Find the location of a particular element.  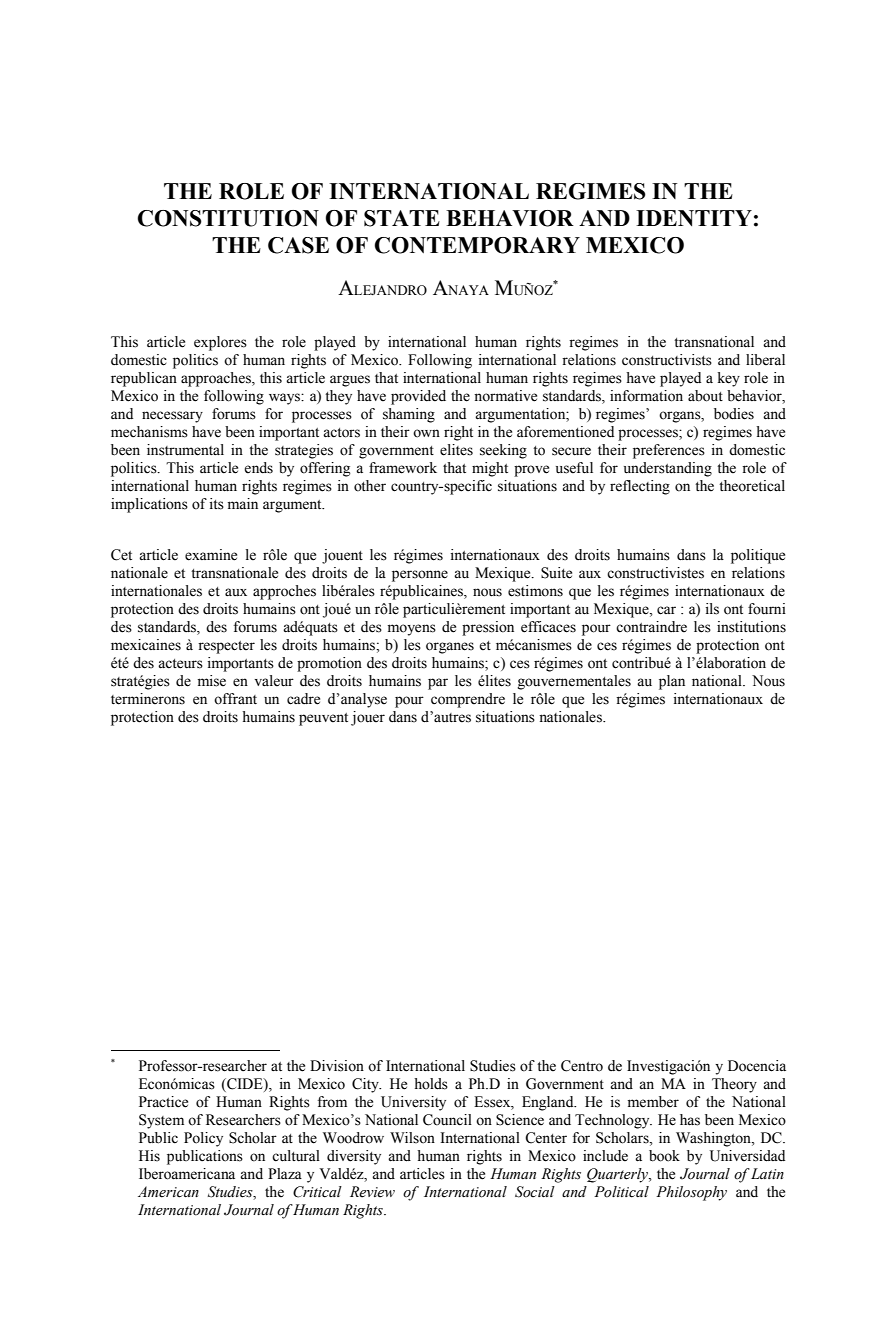

CONSTITUTION is located at coordinates (228, 218).
